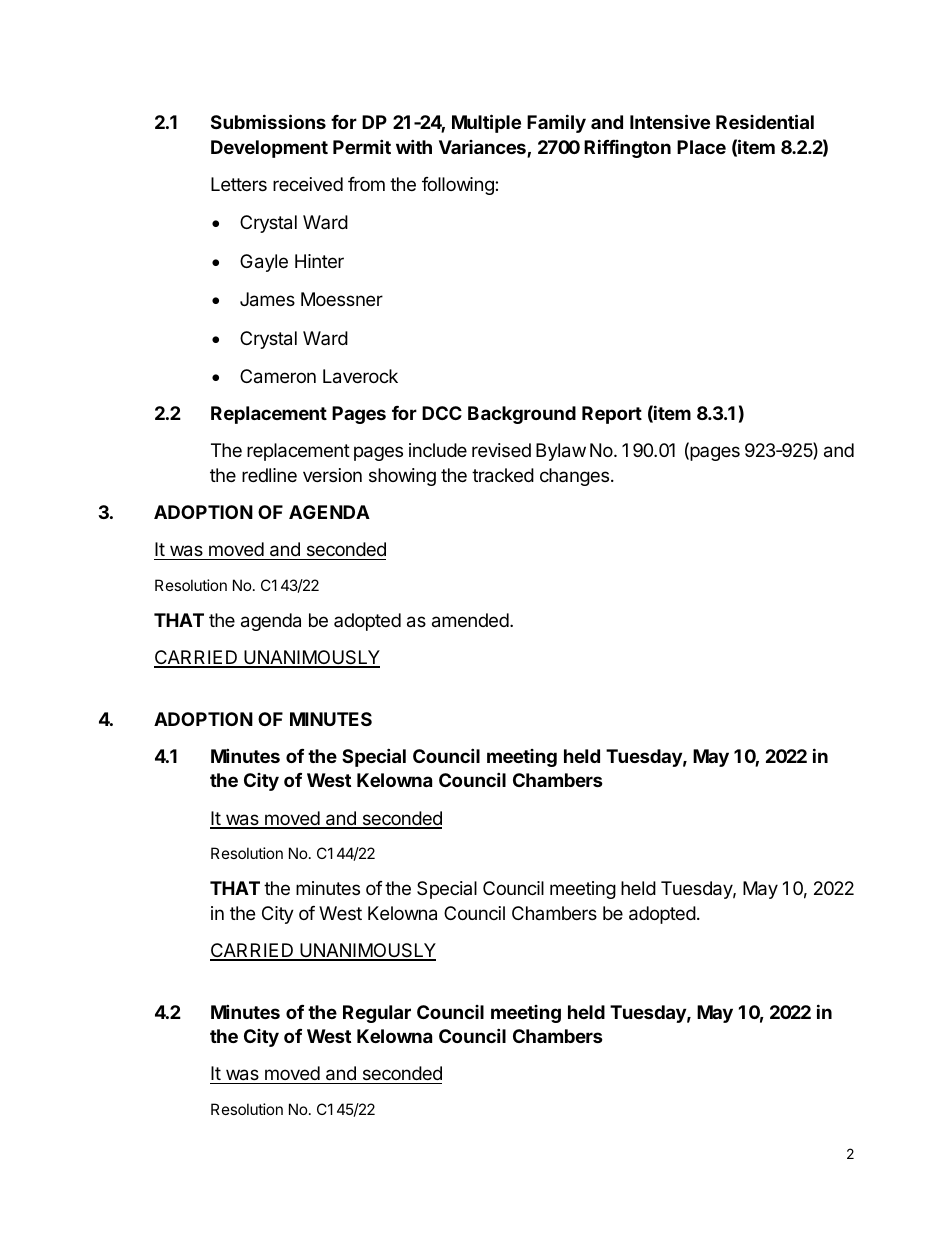 Image resolution: width=952 pixels, height=1233 pixels. I want to click on changes, so click(574, 477).
